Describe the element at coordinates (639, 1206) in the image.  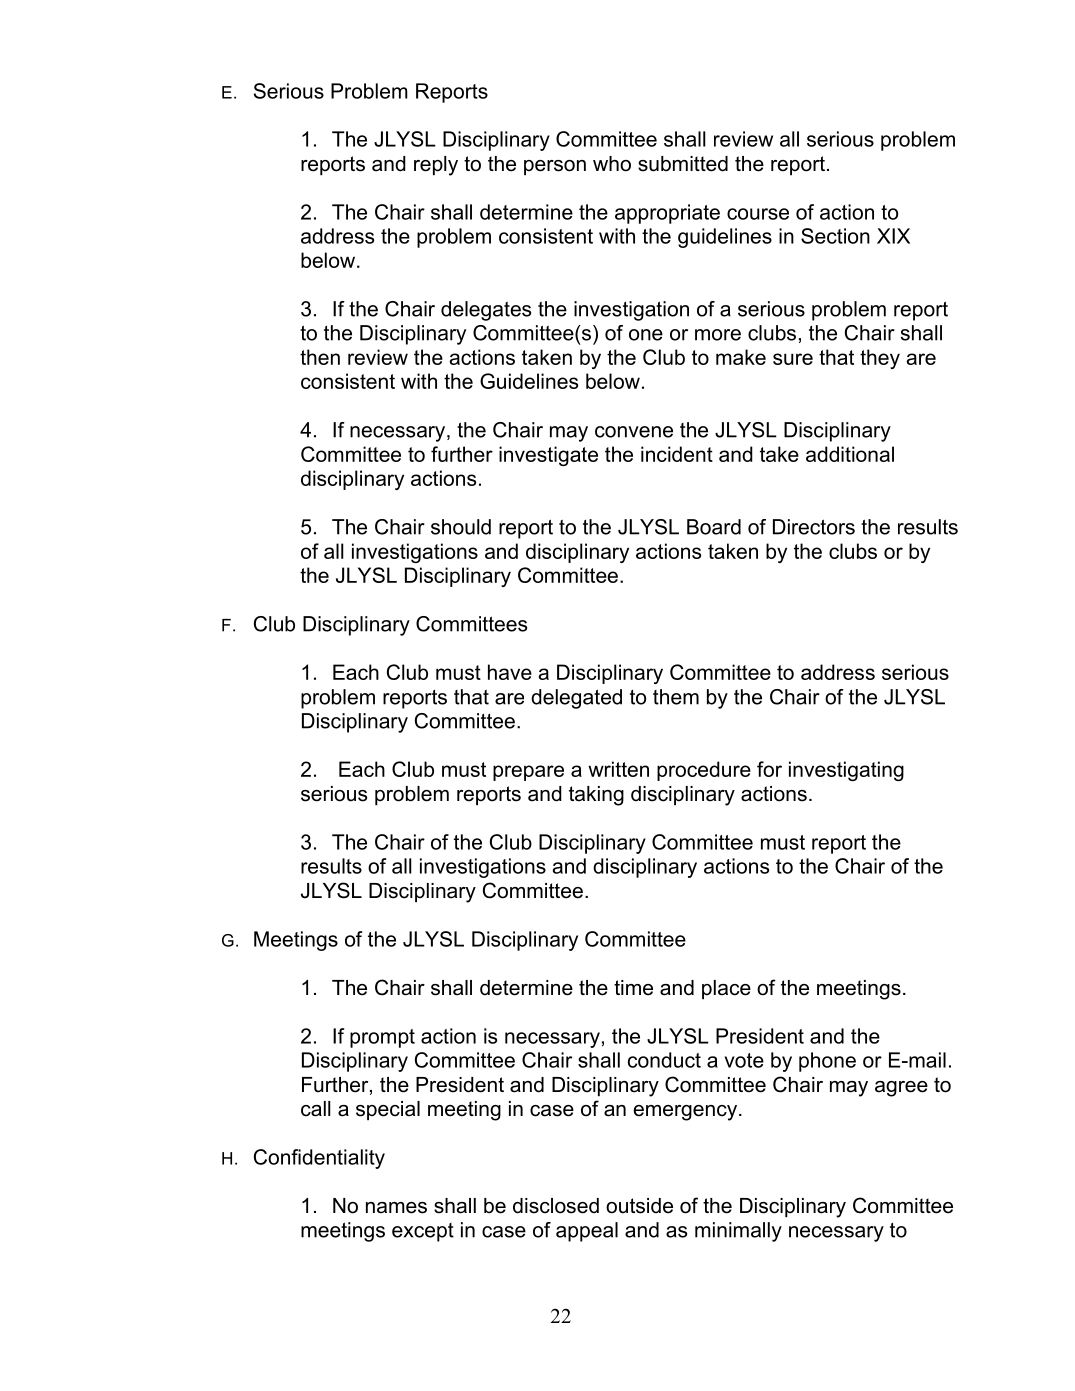
I see `outside` at that location.
